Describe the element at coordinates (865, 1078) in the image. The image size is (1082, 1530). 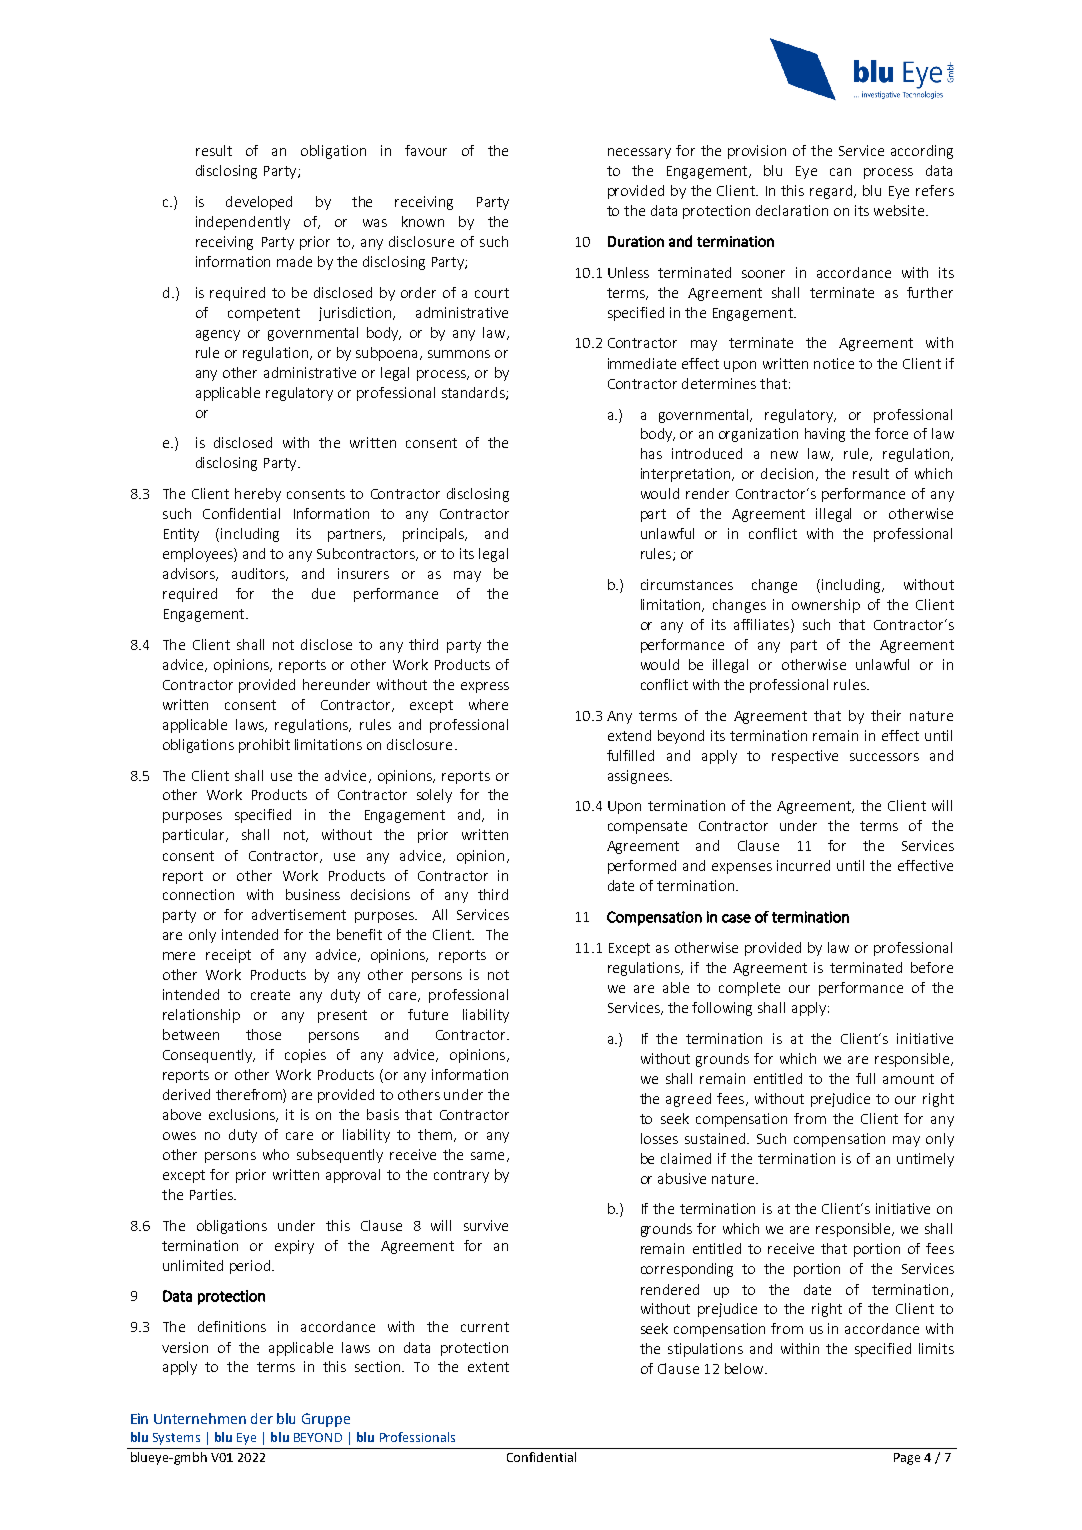
I see `full` at that location.
